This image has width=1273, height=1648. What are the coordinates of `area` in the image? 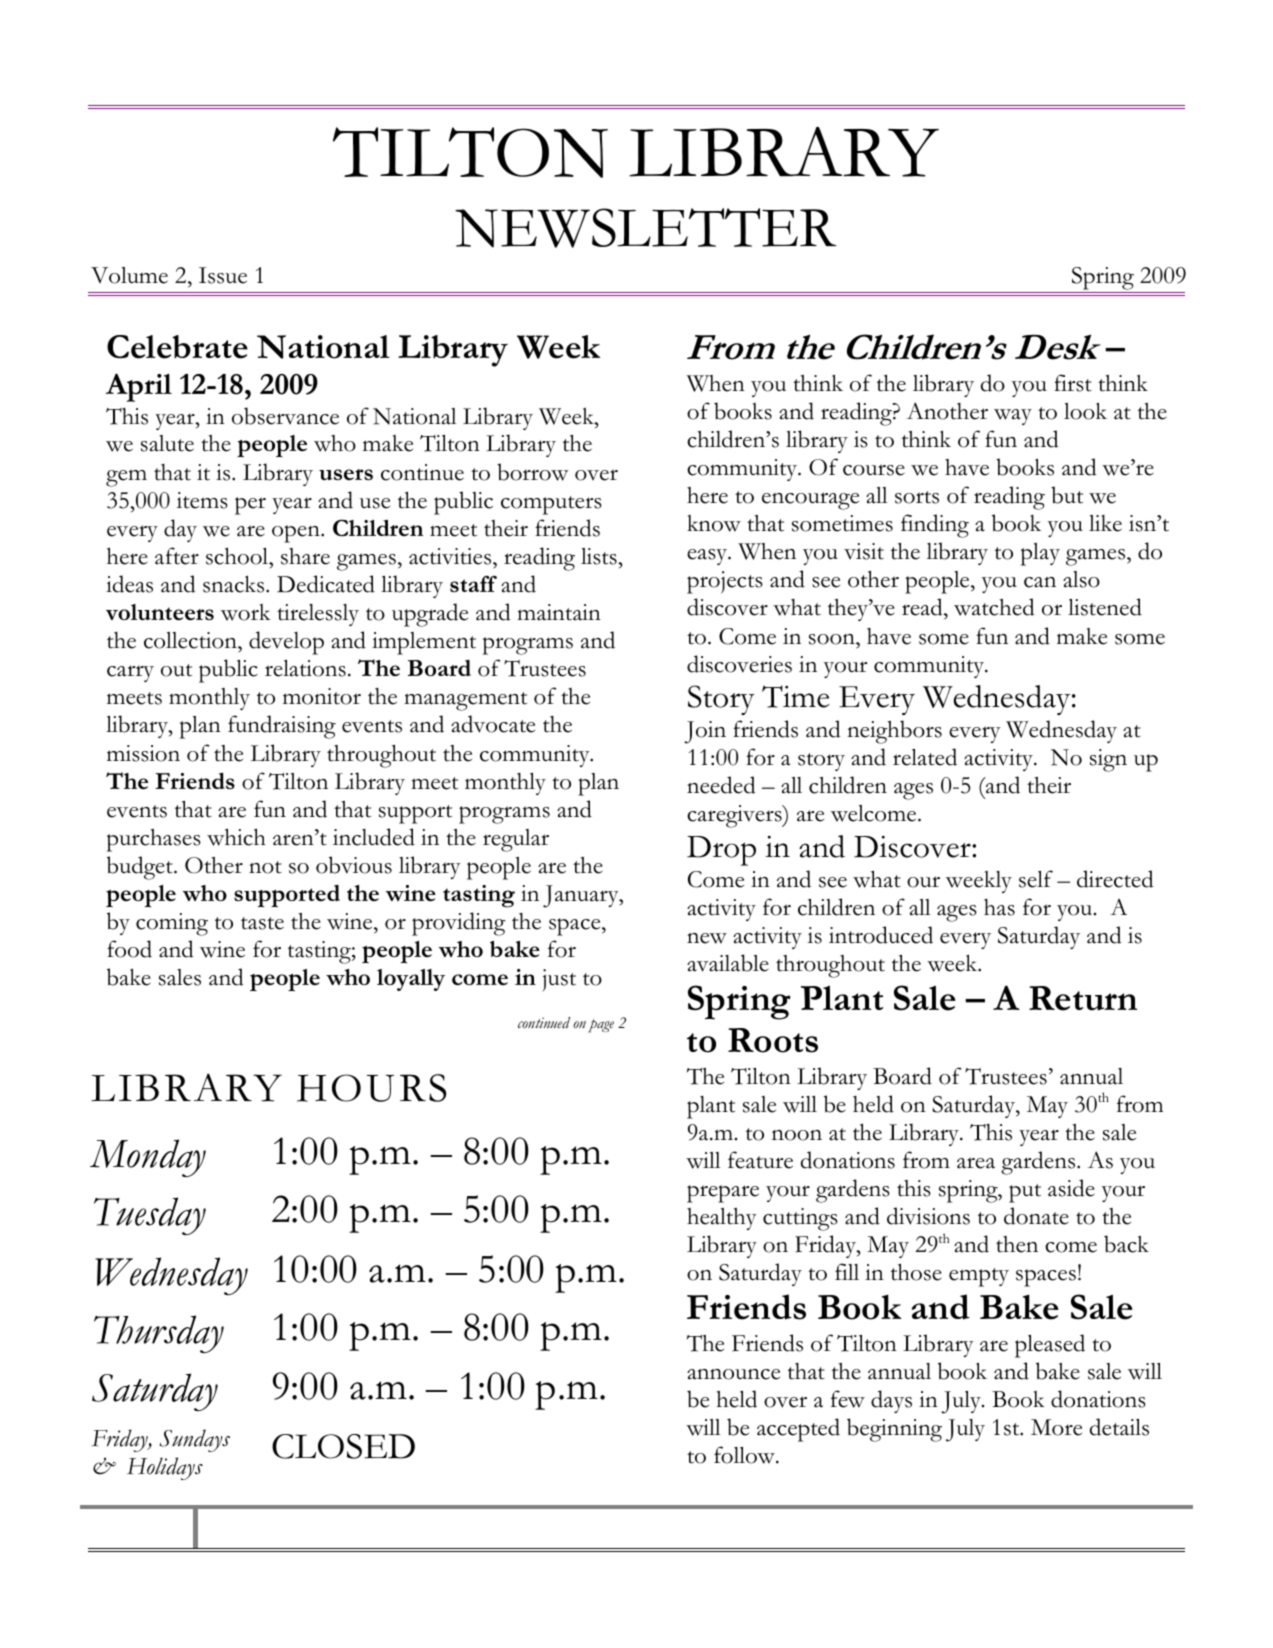 It's located at (976, 1163).
